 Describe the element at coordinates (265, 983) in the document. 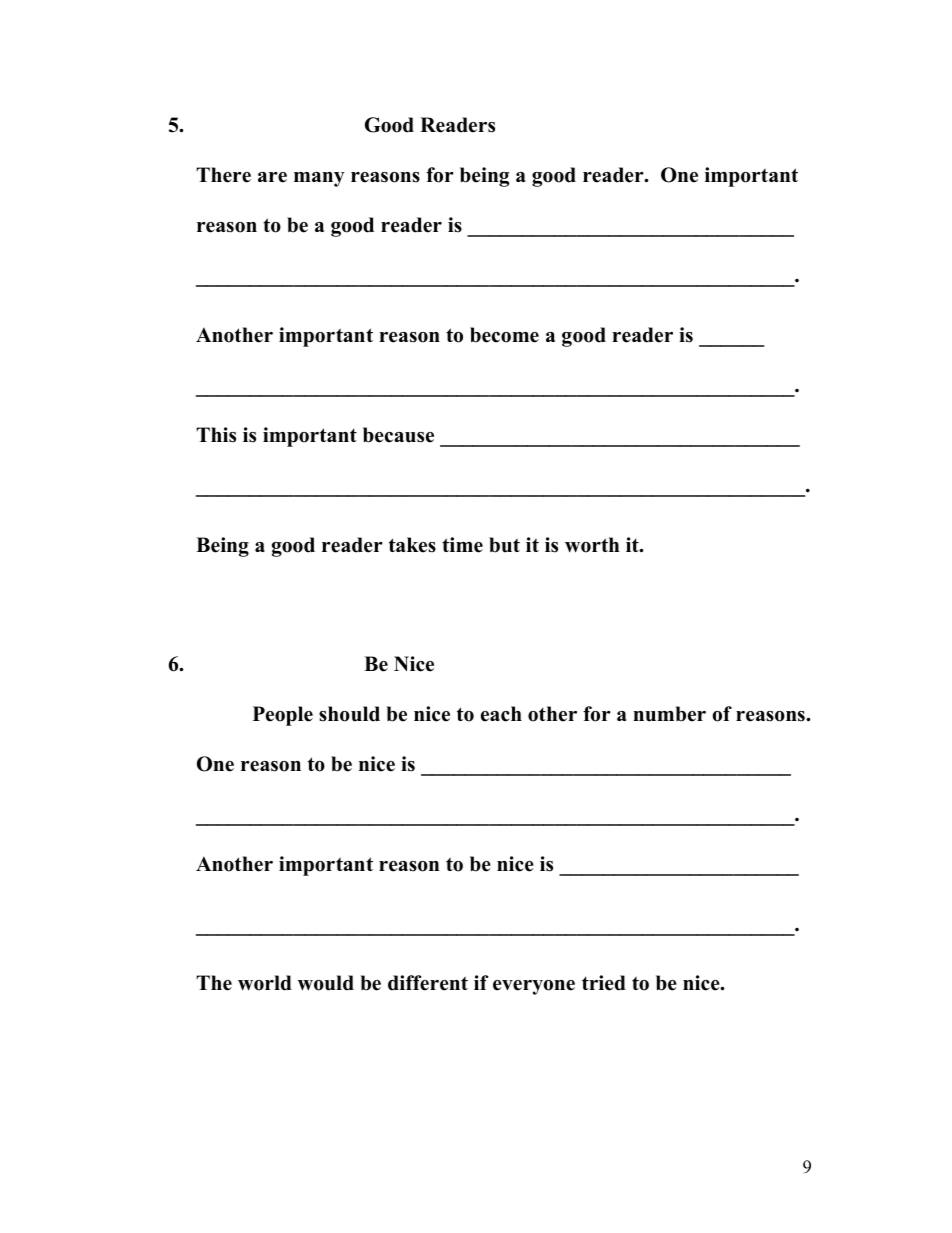

I see `world` at that location.
